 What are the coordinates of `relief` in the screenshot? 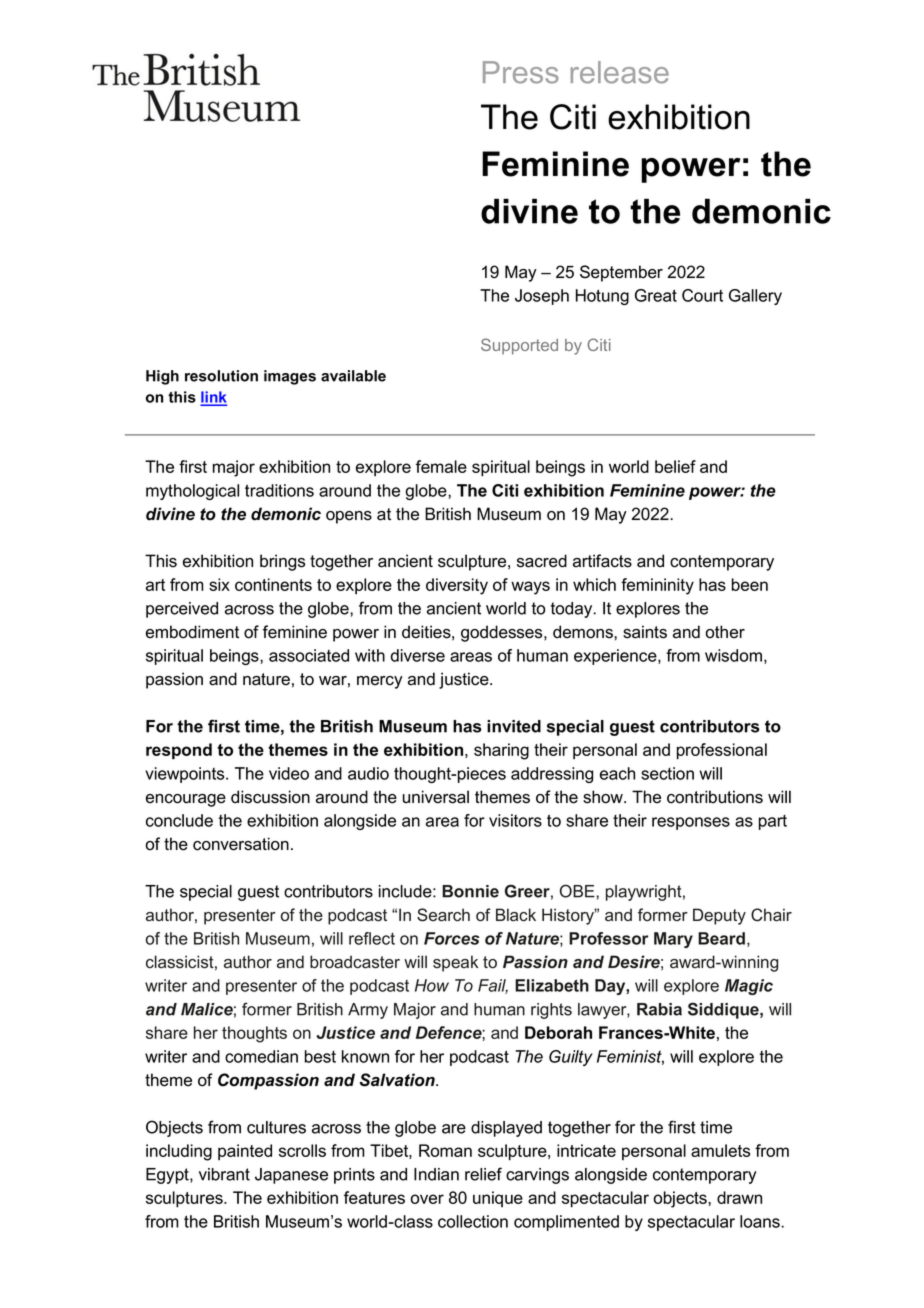 It's located at (483, 1174).
